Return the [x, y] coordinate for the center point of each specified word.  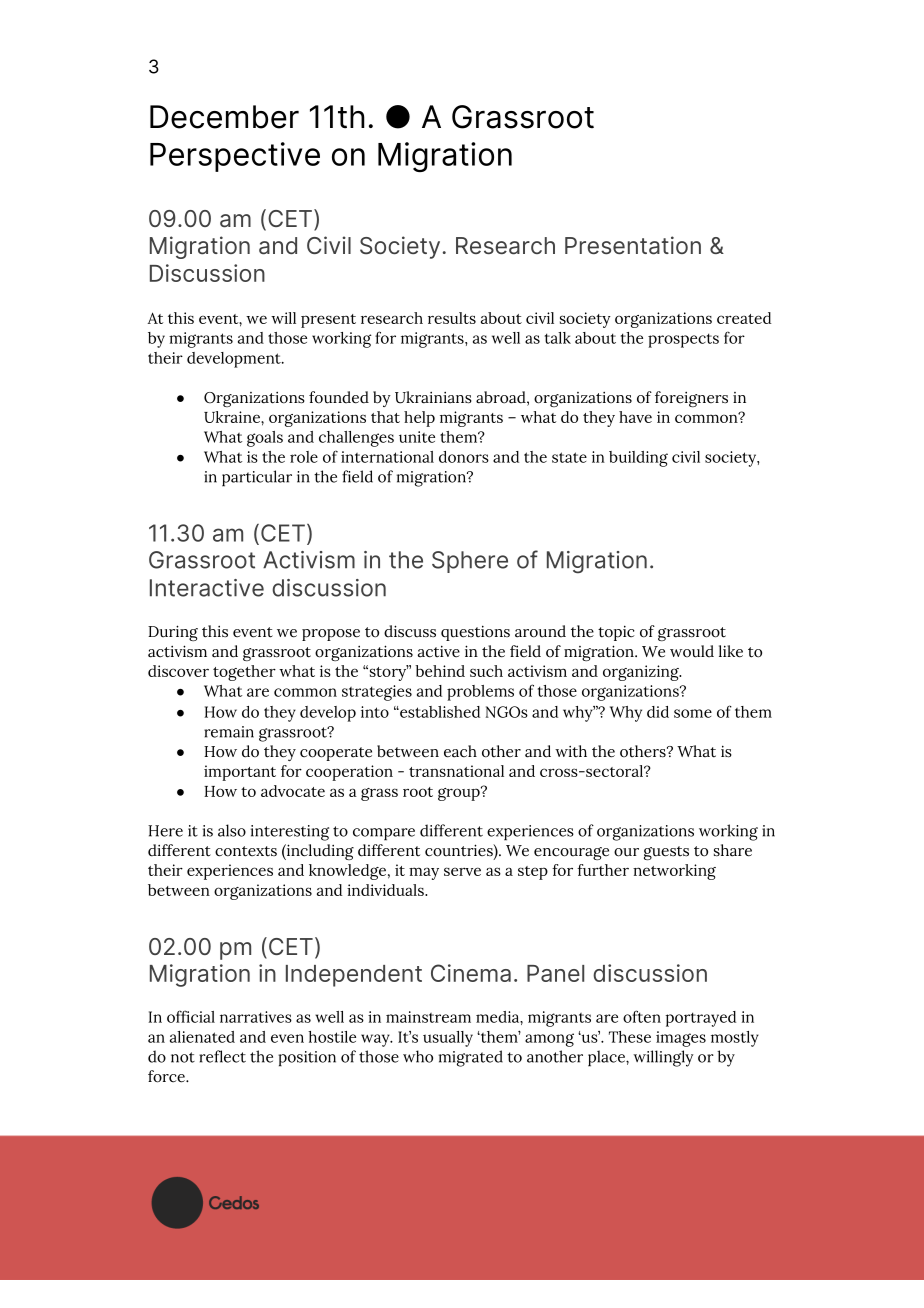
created [744, 318]
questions [475, 633]
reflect [222, 1056]
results [452, 318]
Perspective [235, 157]
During [173, 633]
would [692, 651]
